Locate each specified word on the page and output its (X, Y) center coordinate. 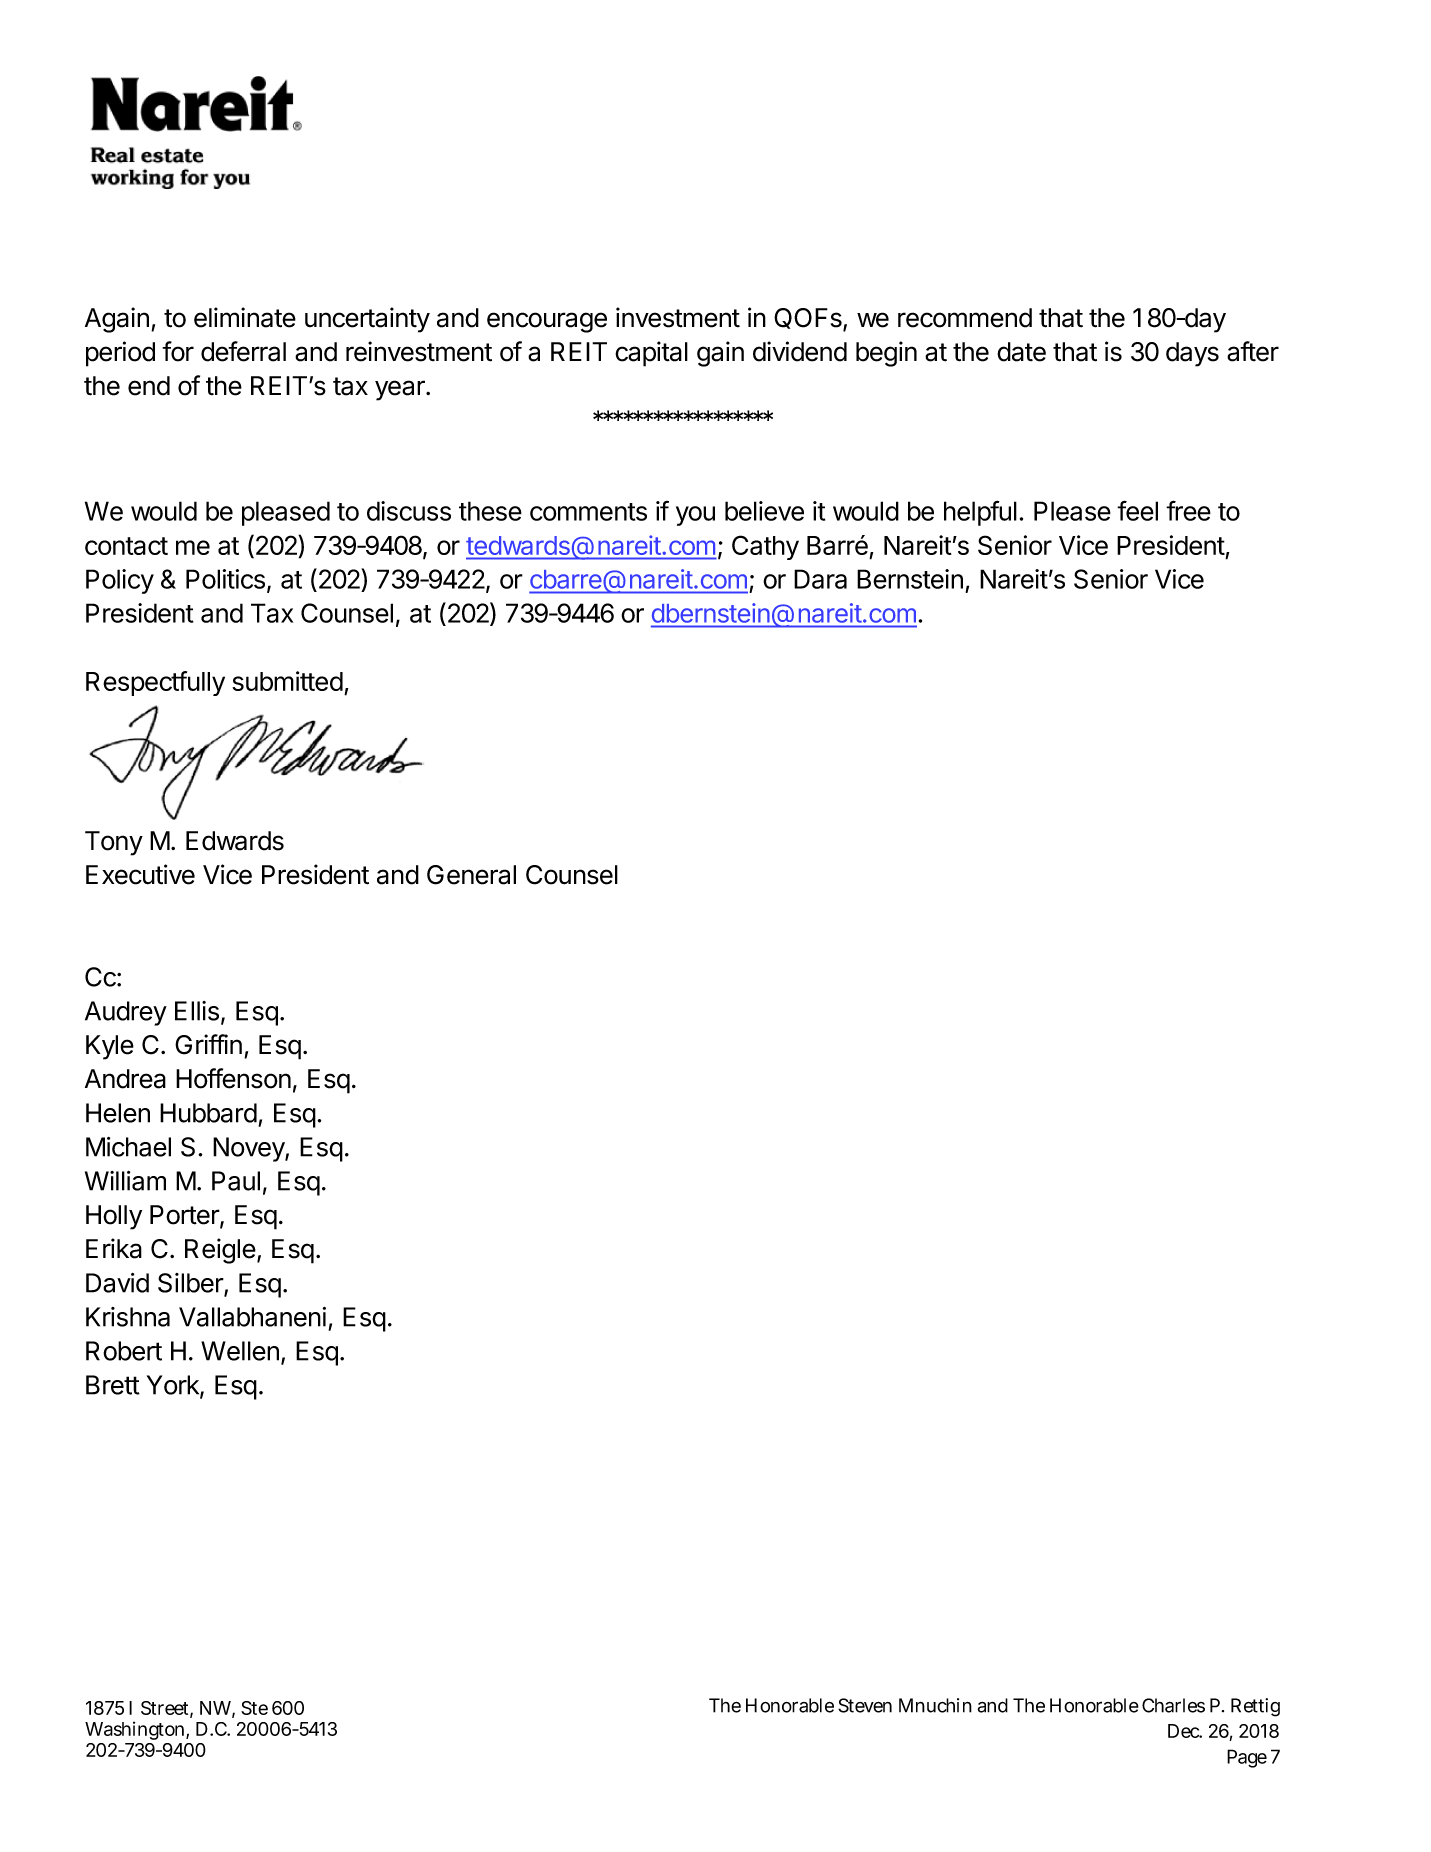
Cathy (765, 547)
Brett (113, 1385)
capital (651, 354)
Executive (140, 874)
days (1192, 354)
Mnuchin (935, 1705)
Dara (820, 579)
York (174, 1386)
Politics (225, 579)
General (471, 875)
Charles (1173, 1705)
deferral (243, 351)
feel (1137, 510)
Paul (236, 1181)
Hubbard (208, 1113)
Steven (865, 1705)
